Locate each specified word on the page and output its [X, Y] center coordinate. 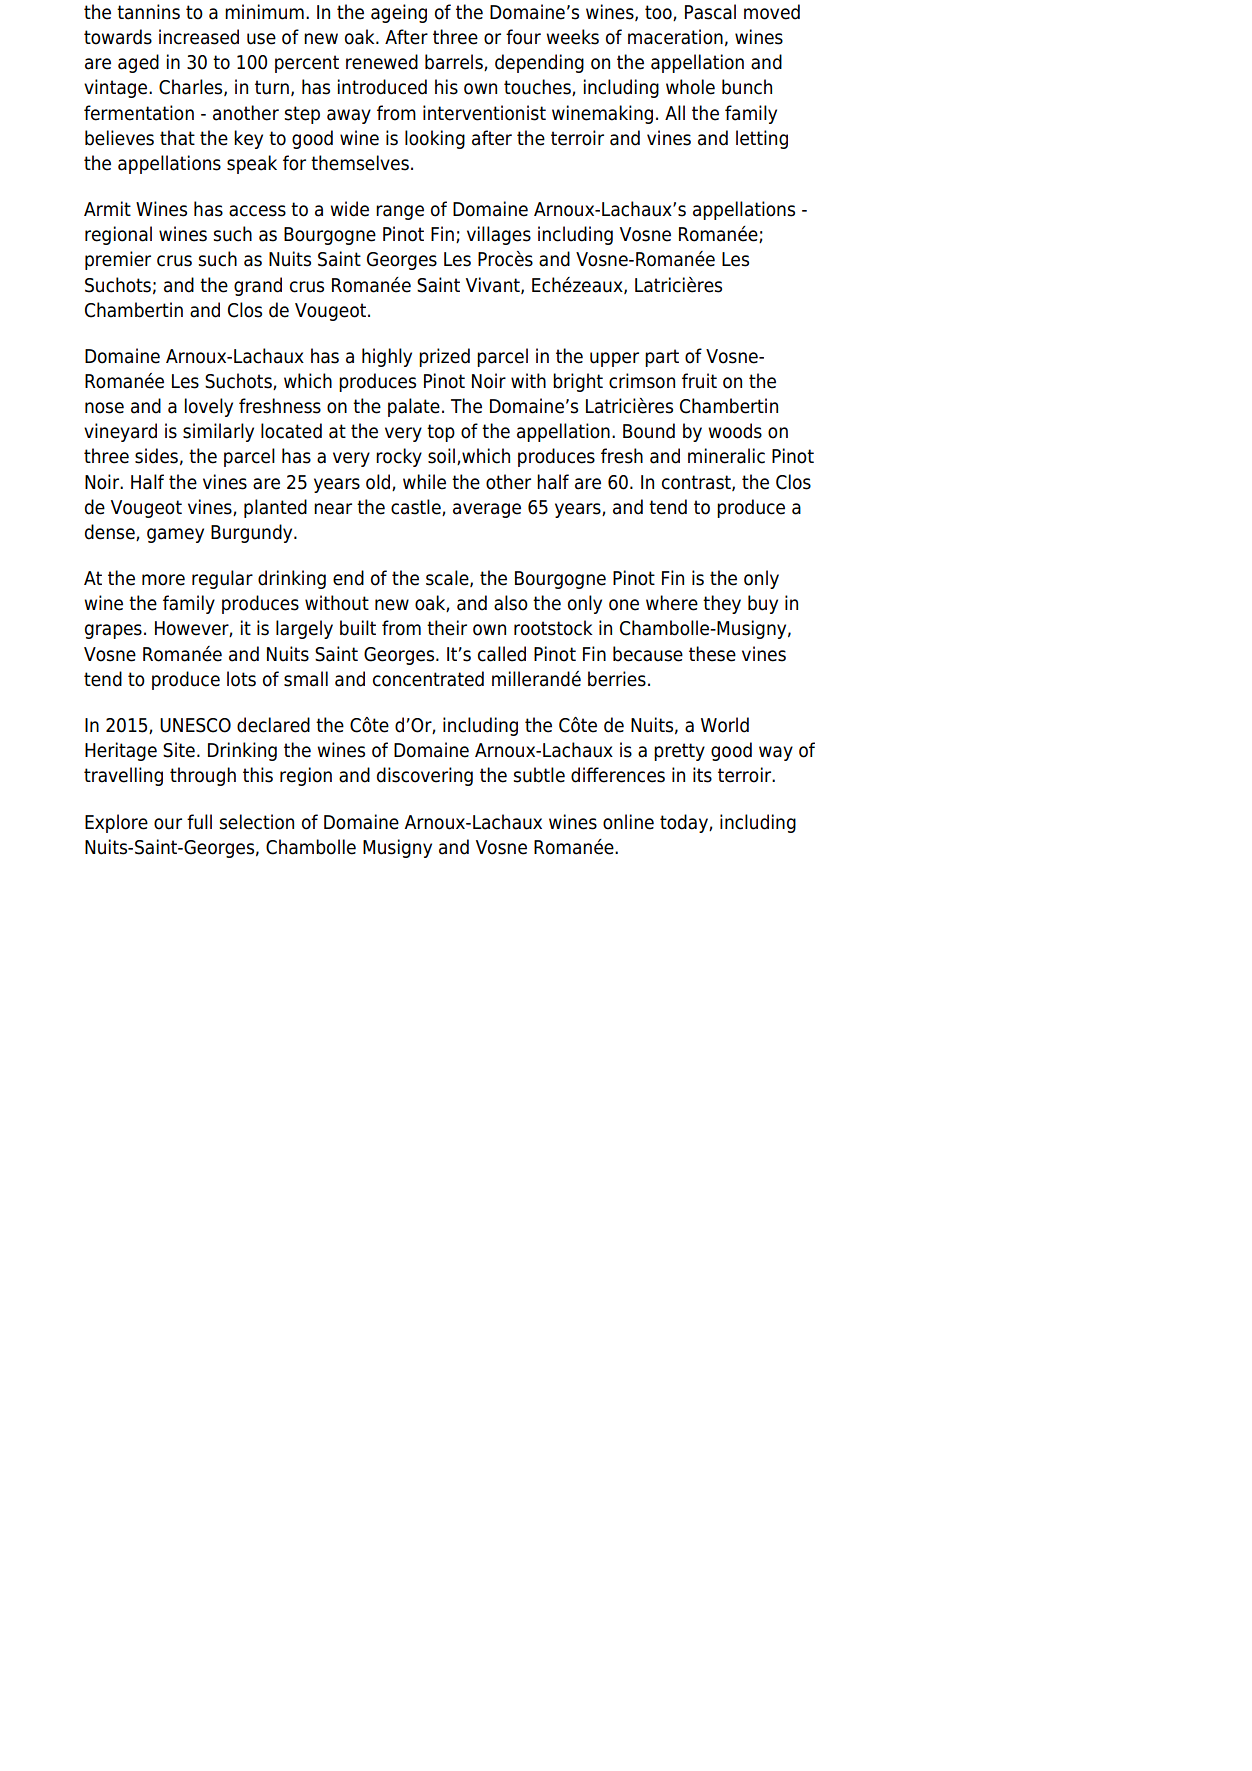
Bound [649, 431]
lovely [209, 407]
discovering [425, 776]
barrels [455, 62]
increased [199, 37]
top [441, 433]
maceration [675, 37]
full [199, 822]
